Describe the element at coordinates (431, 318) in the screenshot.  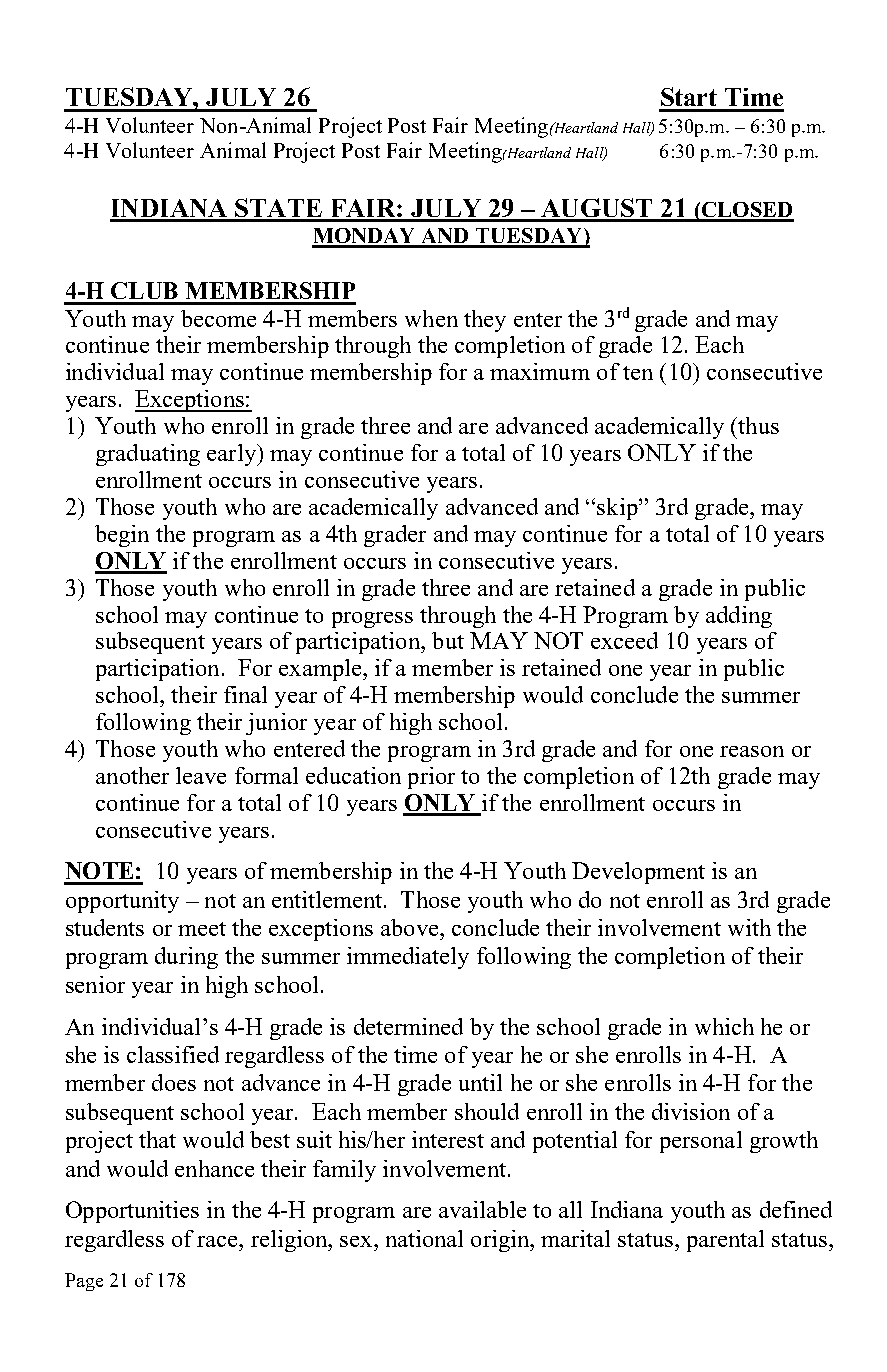
I see `when` at that location.
